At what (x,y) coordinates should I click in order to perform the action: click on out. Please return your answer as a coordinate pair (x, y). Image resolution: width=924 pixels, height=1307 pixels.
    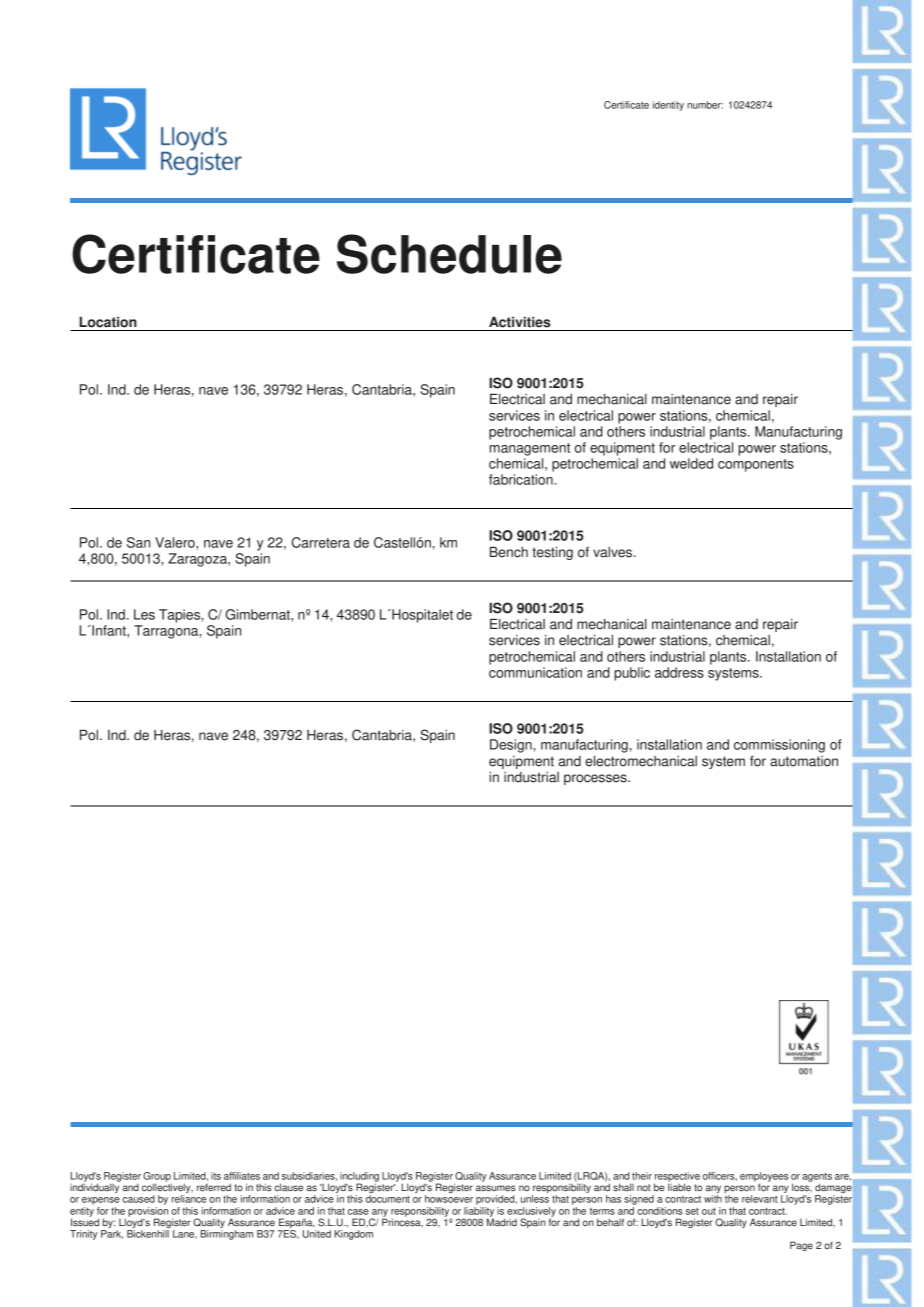
    Looking at the image, I should click on (709, 1211).
